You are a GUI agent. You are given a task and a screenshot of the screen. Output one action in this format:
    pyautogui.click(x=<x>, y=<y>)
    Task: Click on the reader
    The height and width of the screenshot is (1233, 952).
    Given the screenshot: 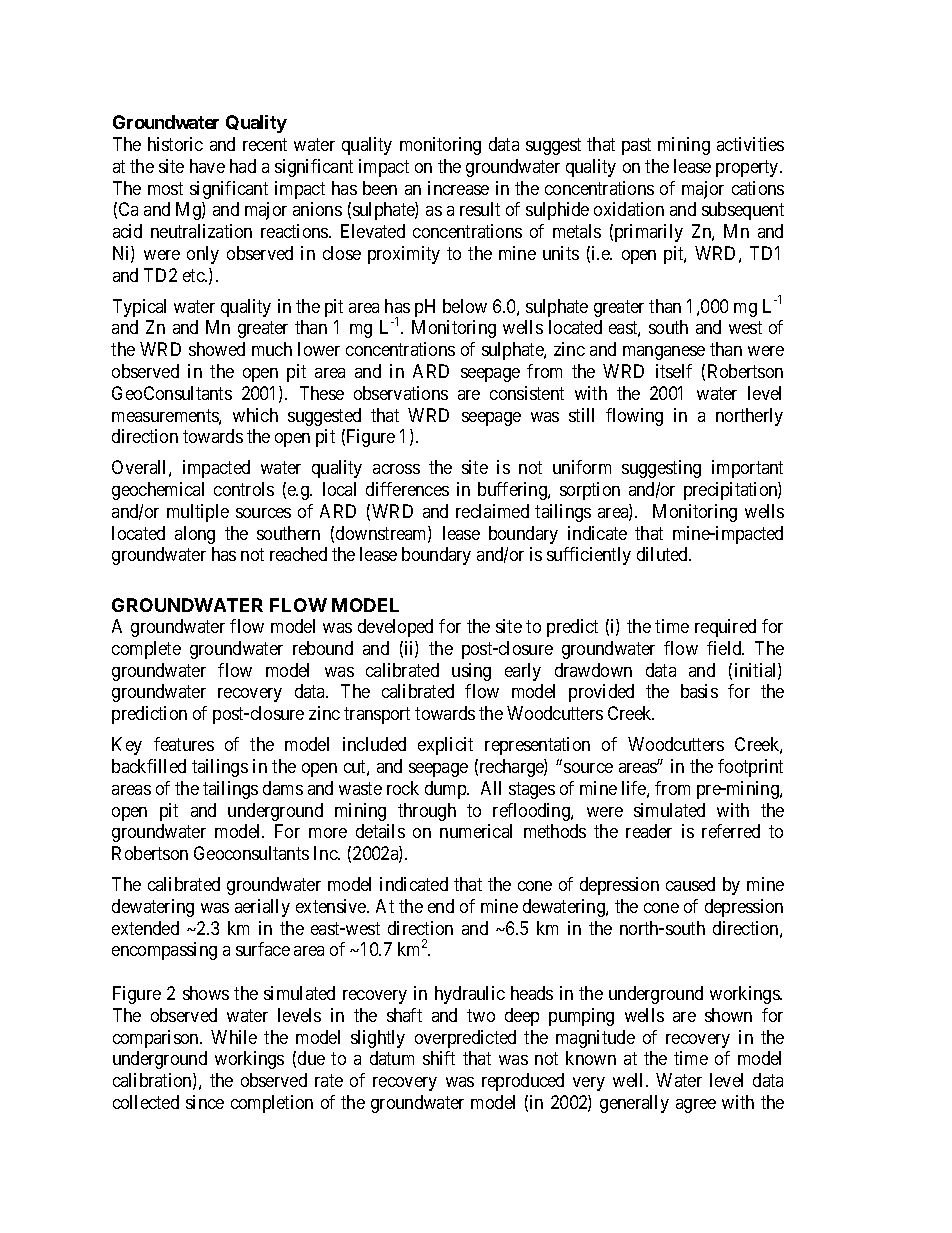 What is the action you would take?
    pyautogui.click(x=649, y=831)
